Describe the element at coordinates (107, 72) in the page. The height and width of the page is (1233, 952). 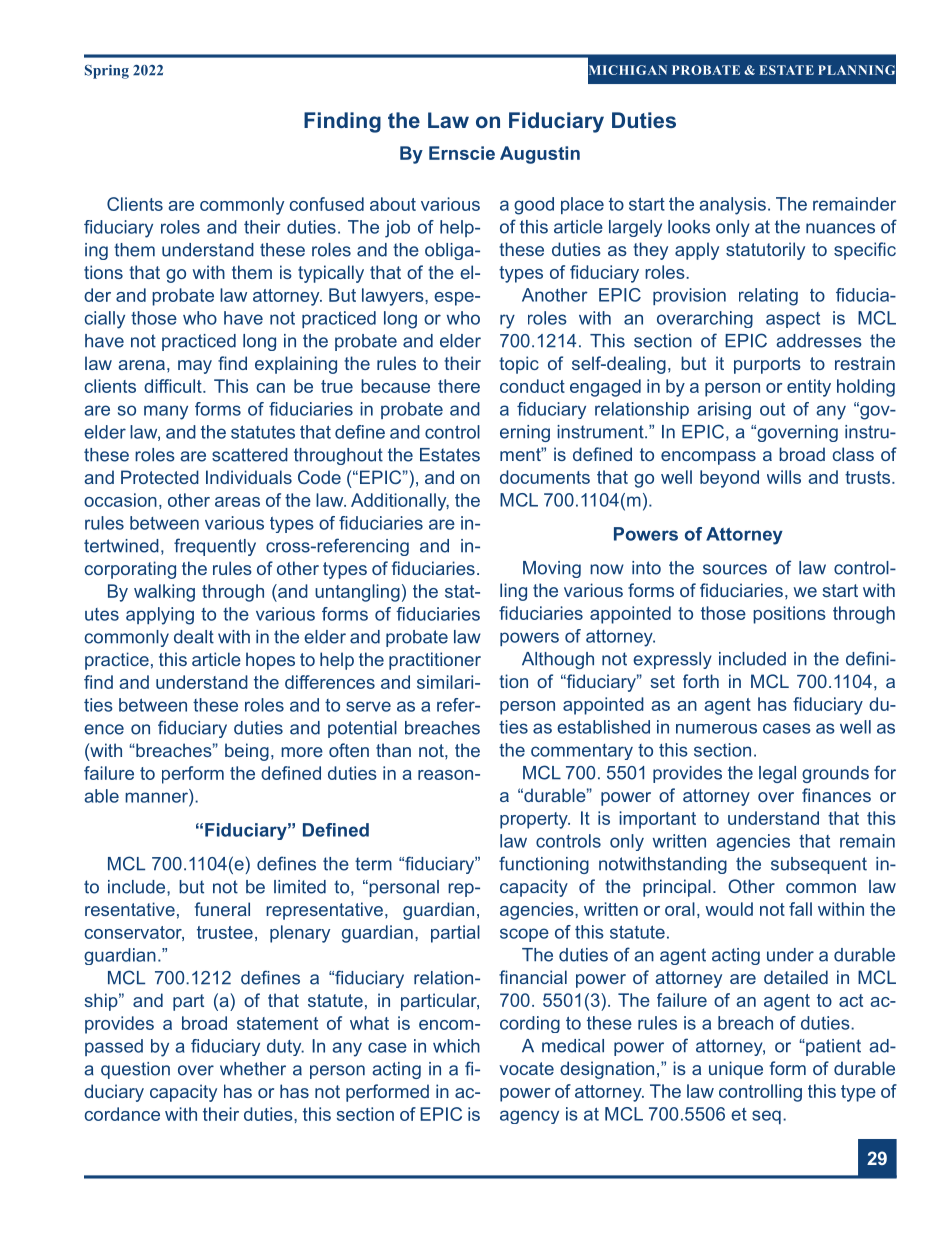
I see `Spring` at that location.
